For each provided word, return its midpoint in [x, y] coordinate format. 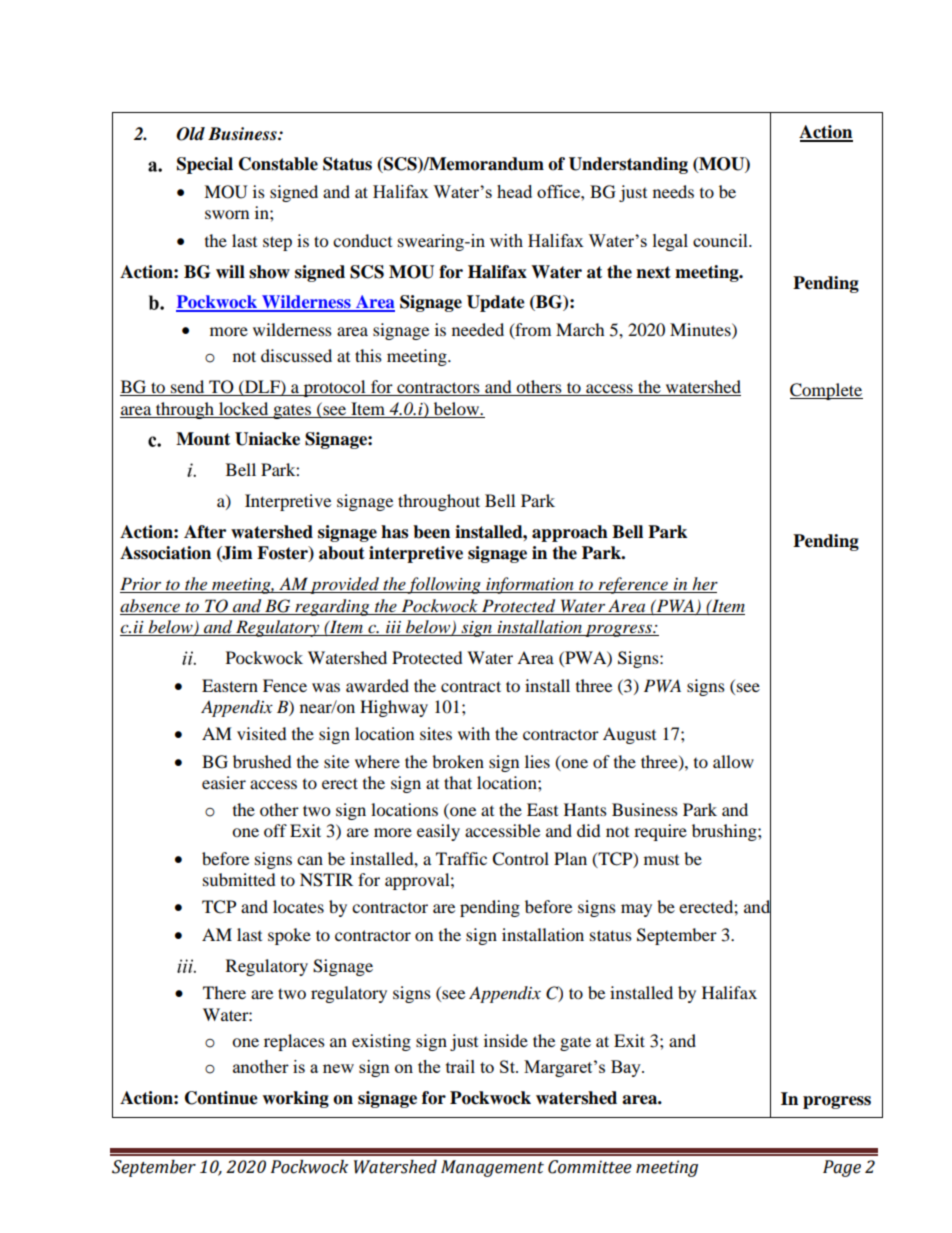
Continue [221, 1098]
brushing [725, 832]
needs [673, 191]
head [514, 191]
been [431, 532]
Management [492, 1168]
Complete [826, 391]
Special [205, 165]
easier [224, 782]
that [458, 782]
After [205, 532]
